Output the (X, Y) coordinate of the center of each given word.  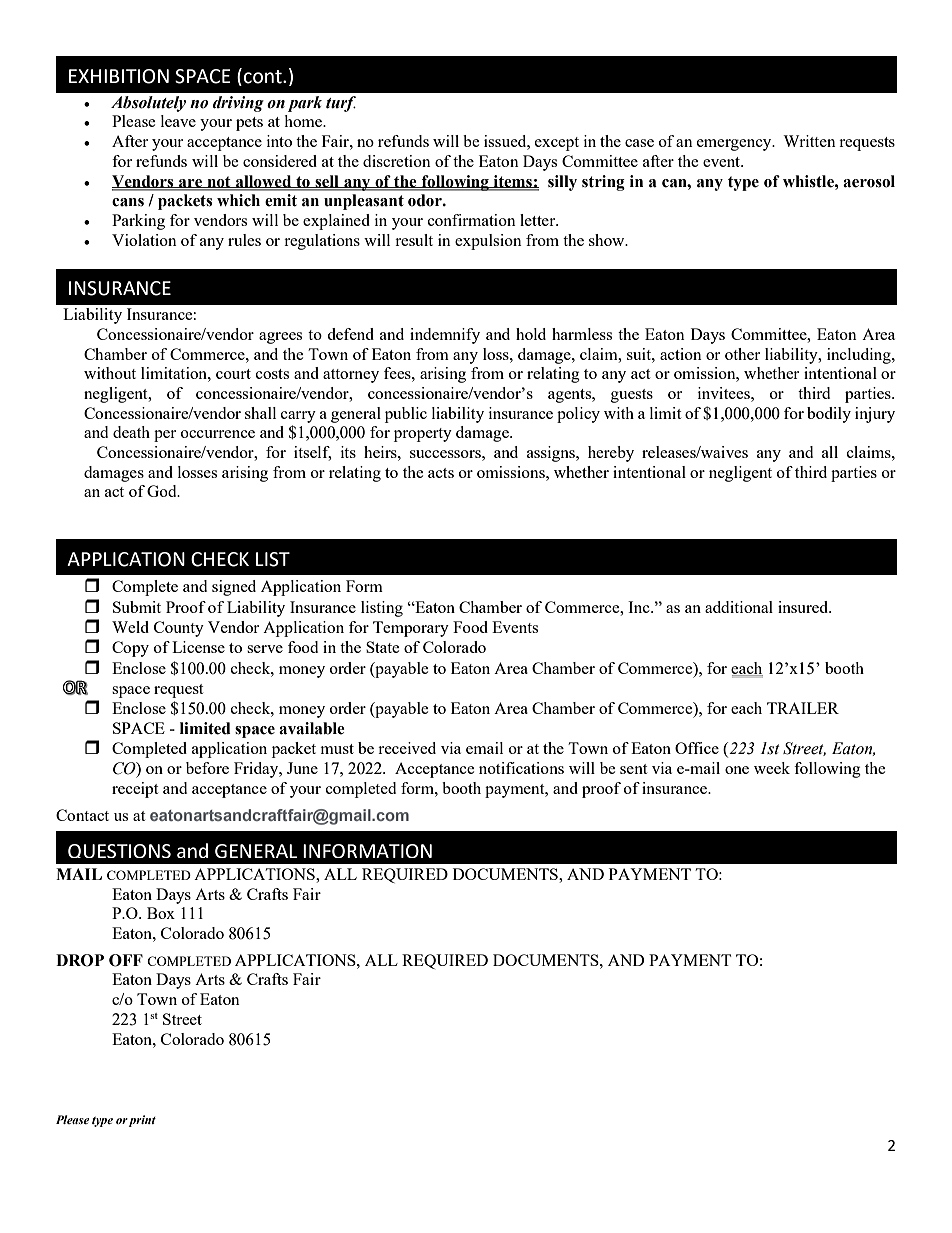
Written (809, 141)
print (142, 1121)
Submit (137, 607)
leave (178, 121)
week (772, 768)
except (557, 144)
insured (804, 607)
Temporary (411, 629)
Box (161, 913)
